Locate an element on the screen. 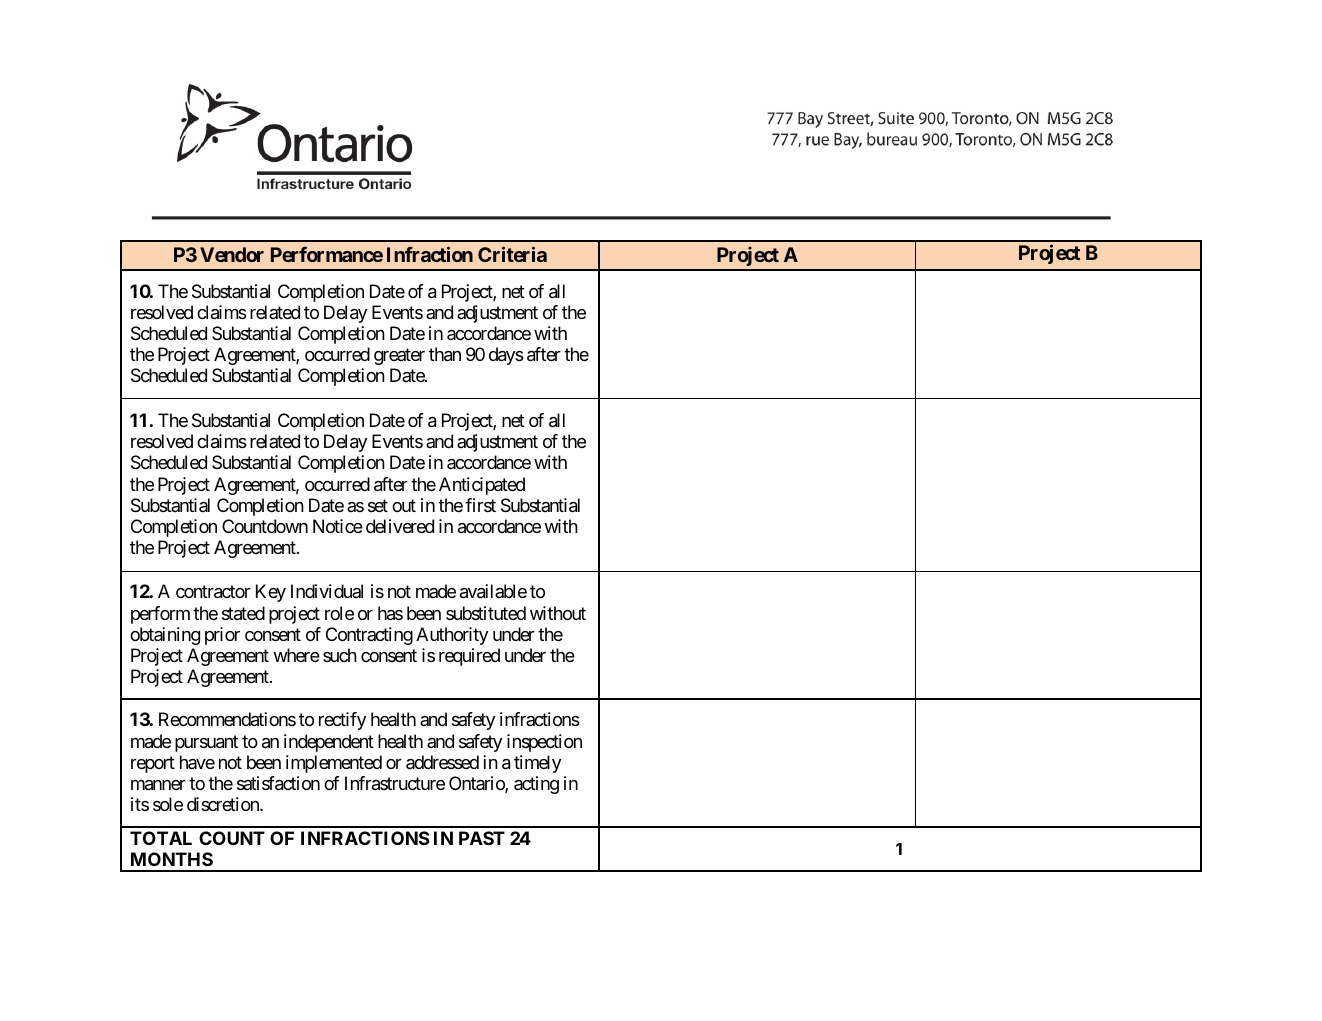 Image resolution: width=1322 pixels, height=1021 pixels. pursuant is located at coordinates (206, 743).
